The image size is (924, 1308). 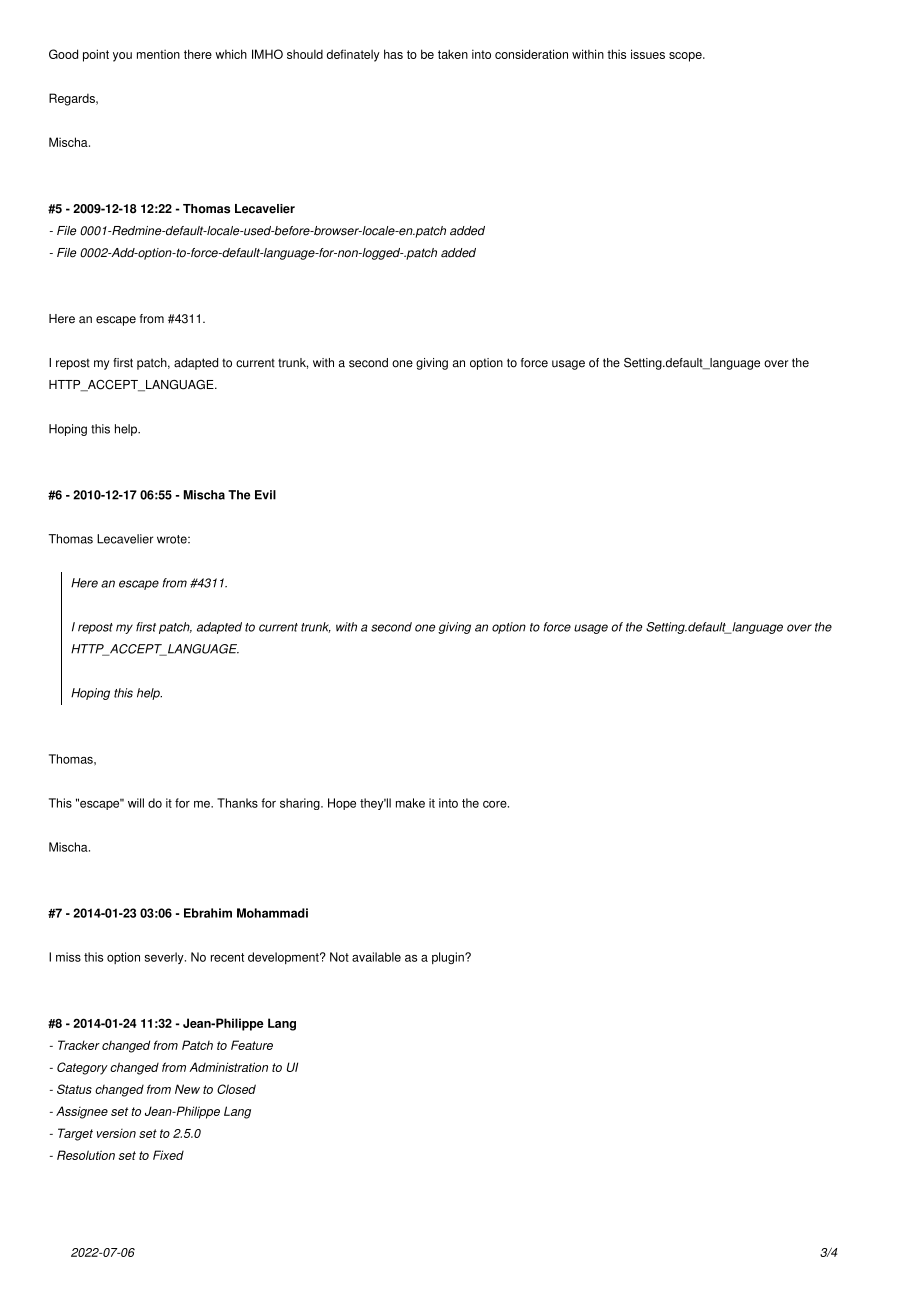 I want to click on Hope, so click(x=342, y=804).
